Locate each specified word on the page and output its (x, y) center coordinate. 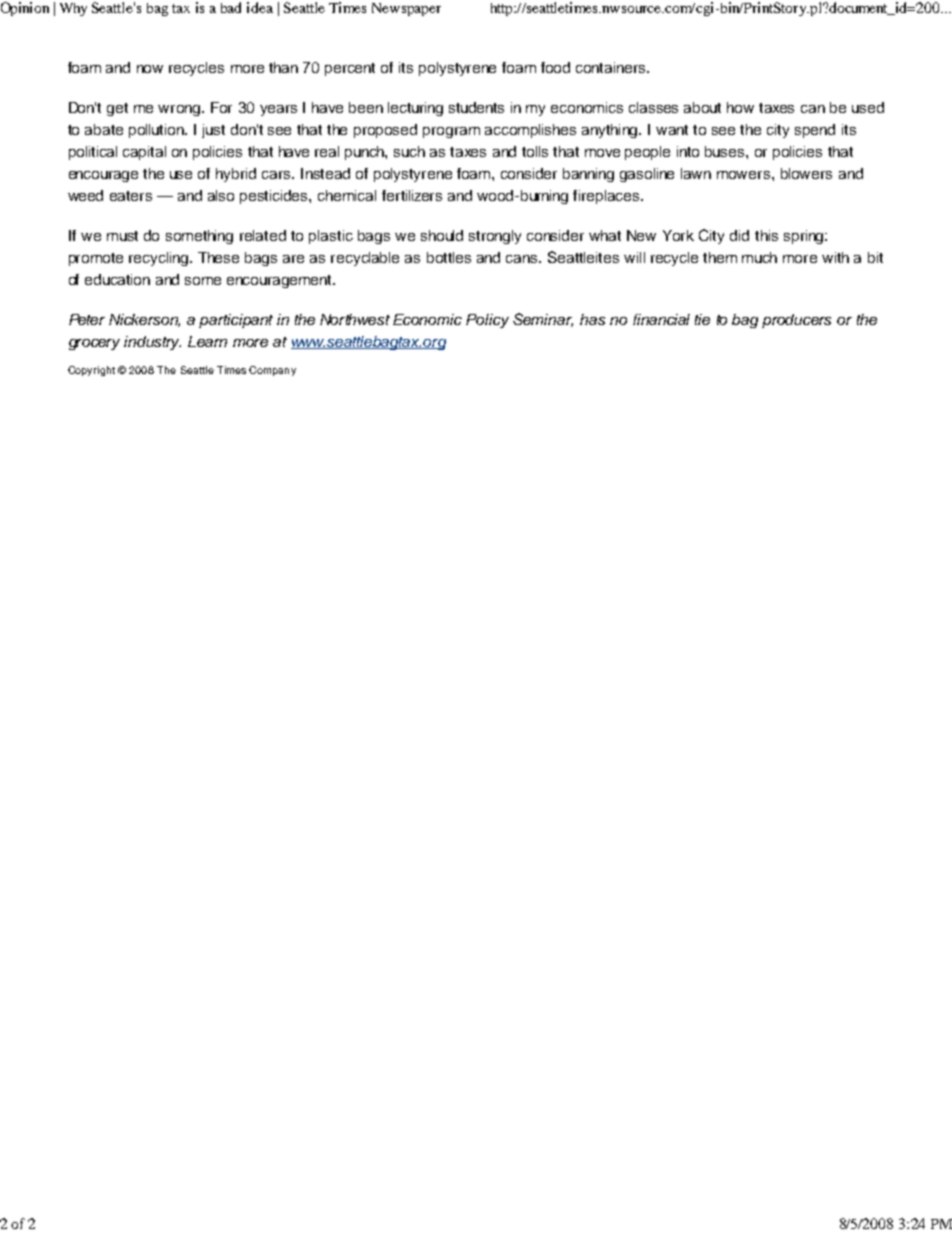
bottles (449, 257)
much (759, 257)
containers (612, 67)
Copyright (91, 371)
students (476, 107)
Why (73, 9)
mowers (745, 175)
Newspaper (406, 9)
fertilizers (412, 195)
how (740, 107)
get (117, 109)
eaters (131, 196)
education (117, 279)
